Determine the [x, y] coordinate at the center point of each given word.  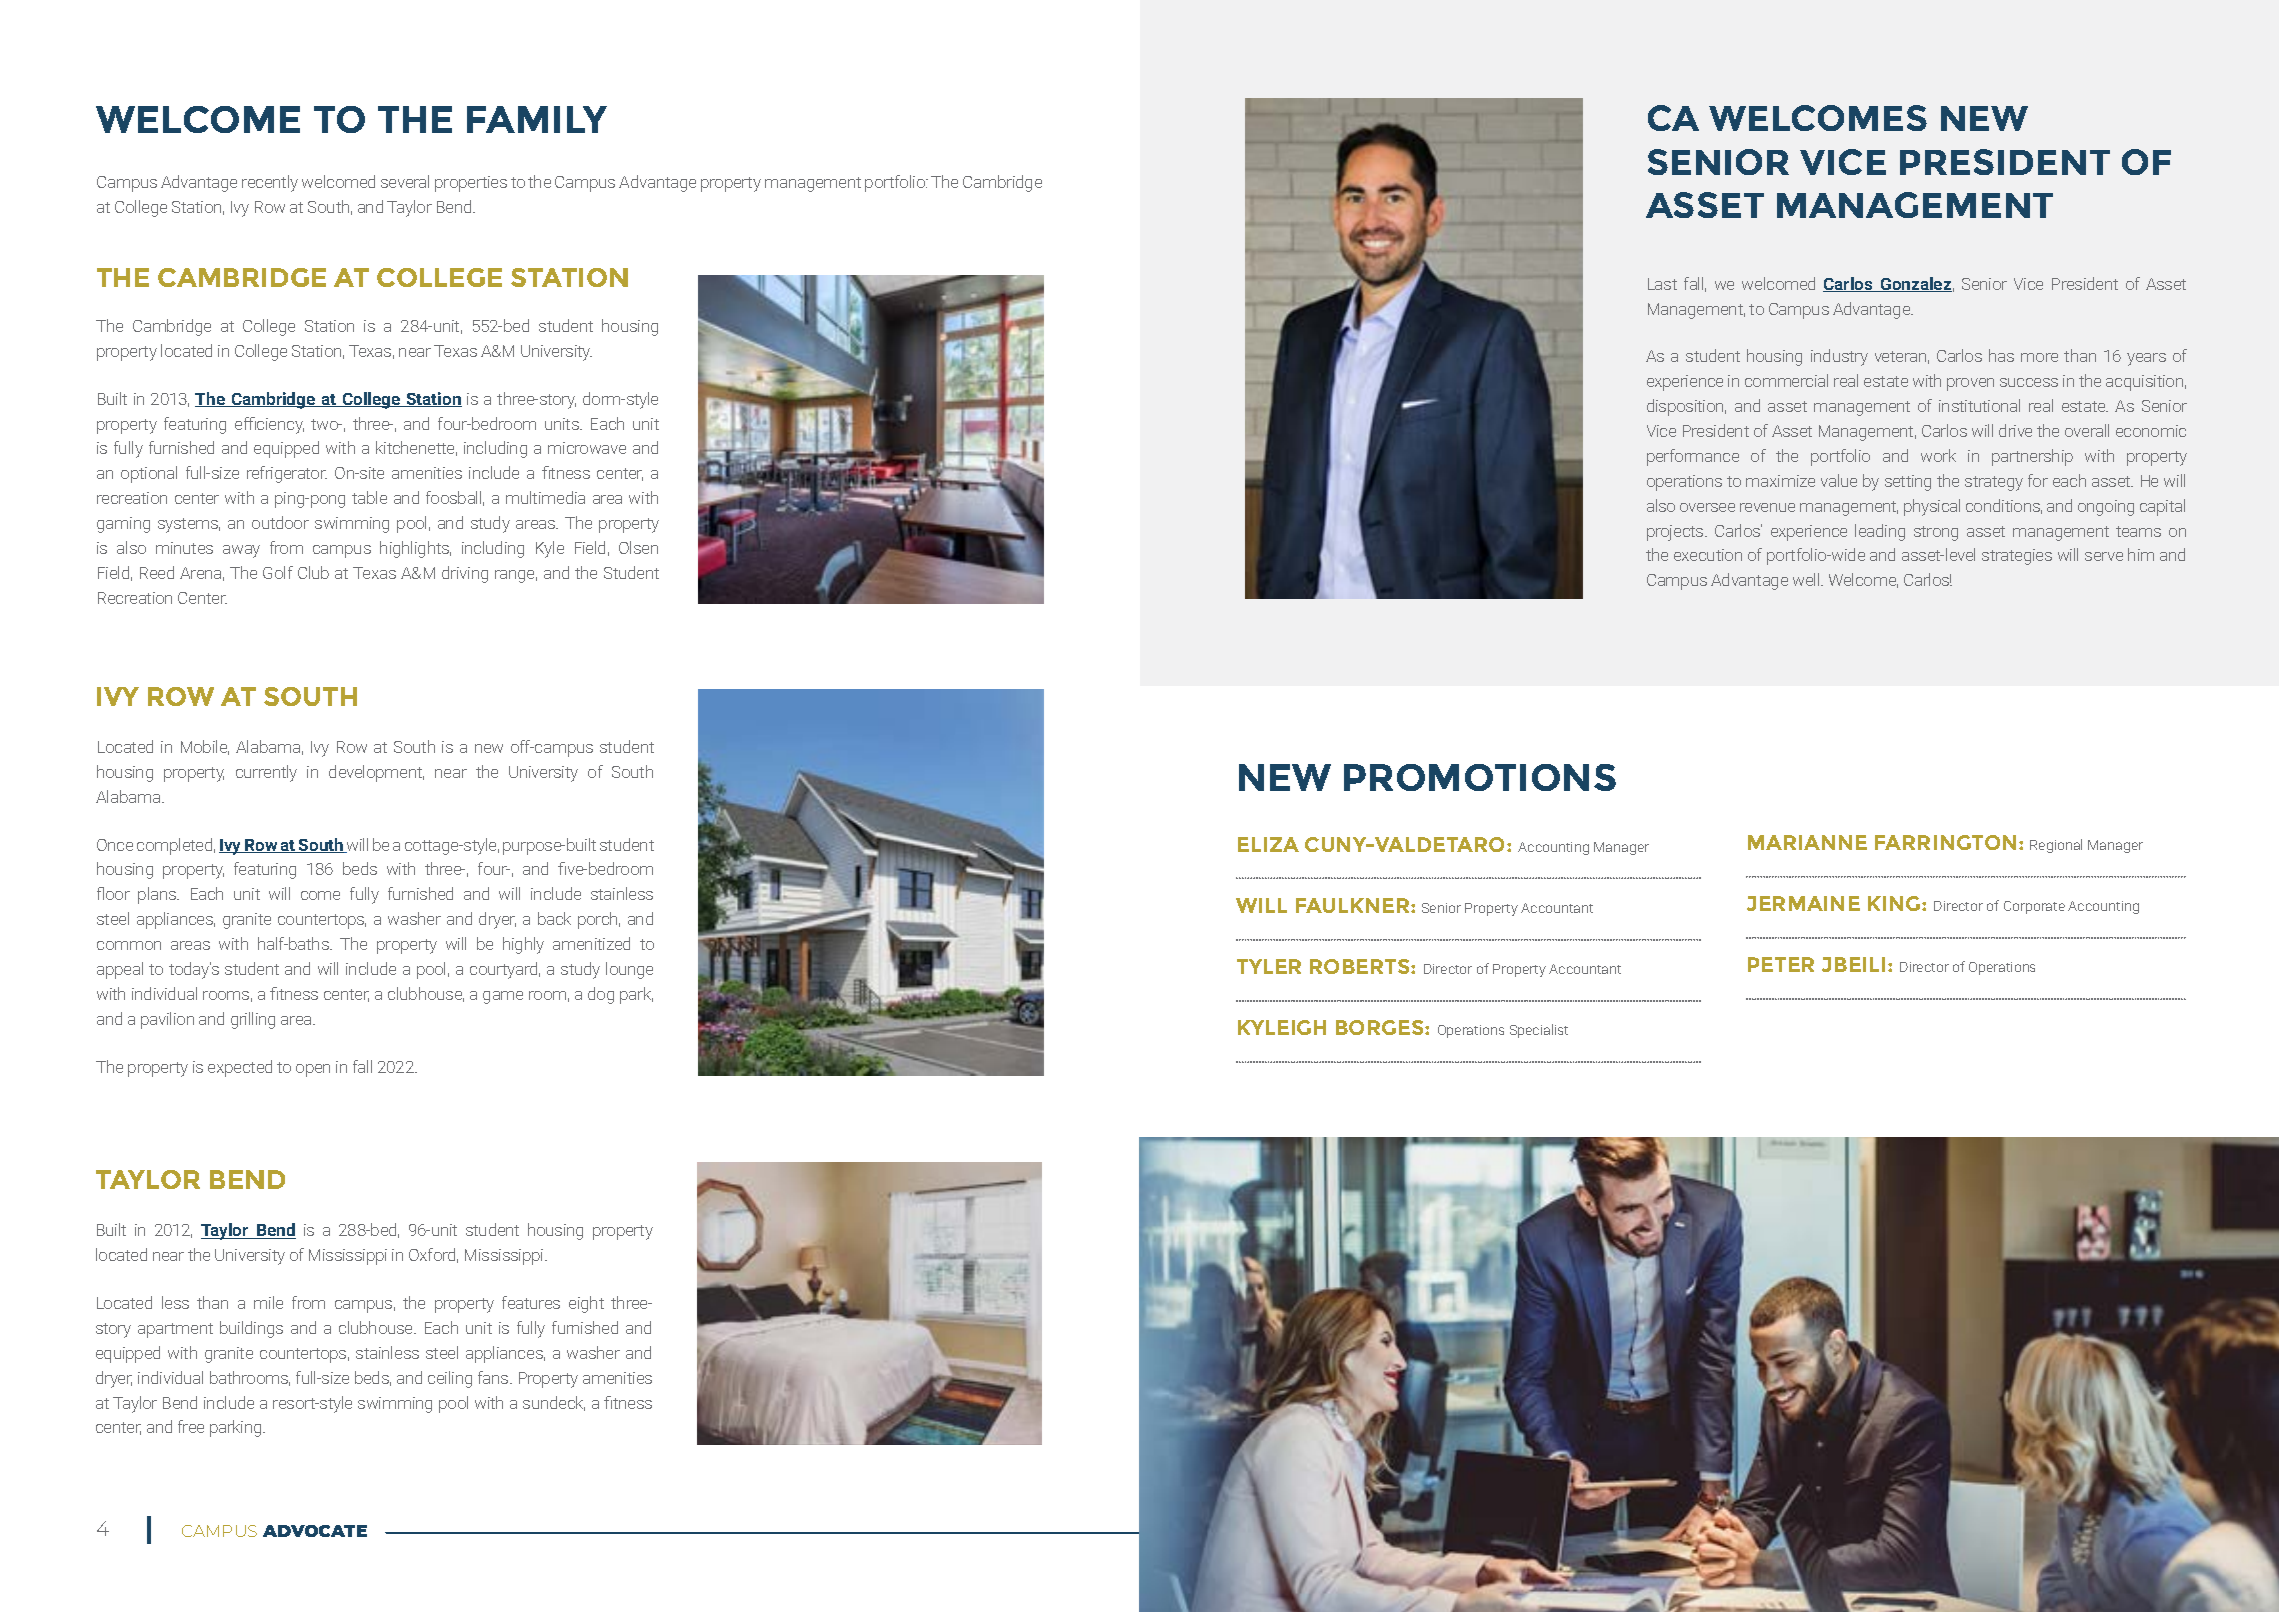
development [376, 773]
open [313, 1070]
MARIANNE [1807, 842]
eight [586, 1304]
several [405, 181]
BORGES [1381, 1027]
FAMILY [537, 119]
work [1938, 455]
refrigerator [287, 474]
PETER [1781, 964]
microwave [587, 448]
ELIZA [1268, 844]
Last [1662, 284]
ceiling [450, 1379]
